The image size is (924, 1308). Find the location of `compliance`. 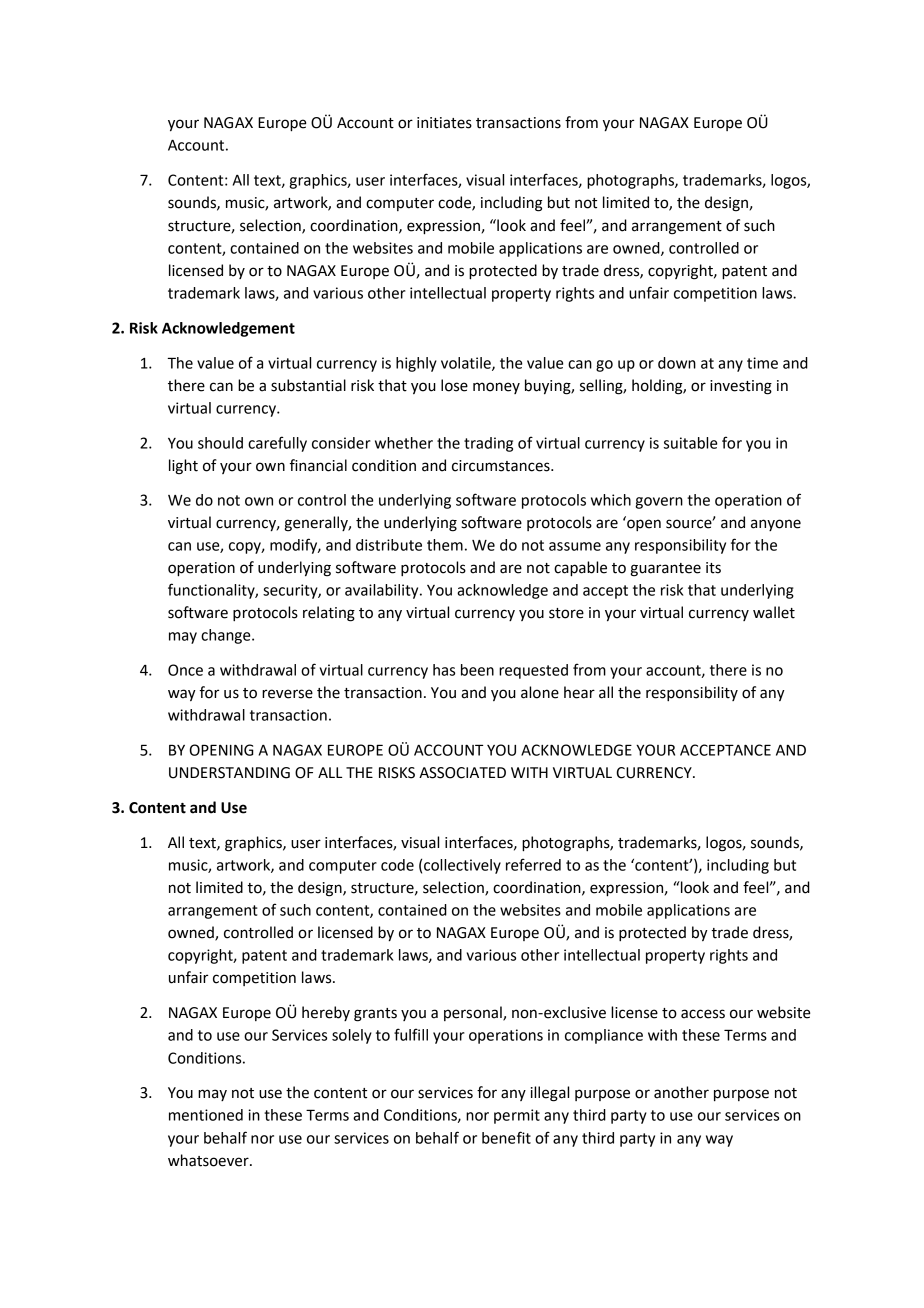

compliance is located at coordinates (604, 1036).
